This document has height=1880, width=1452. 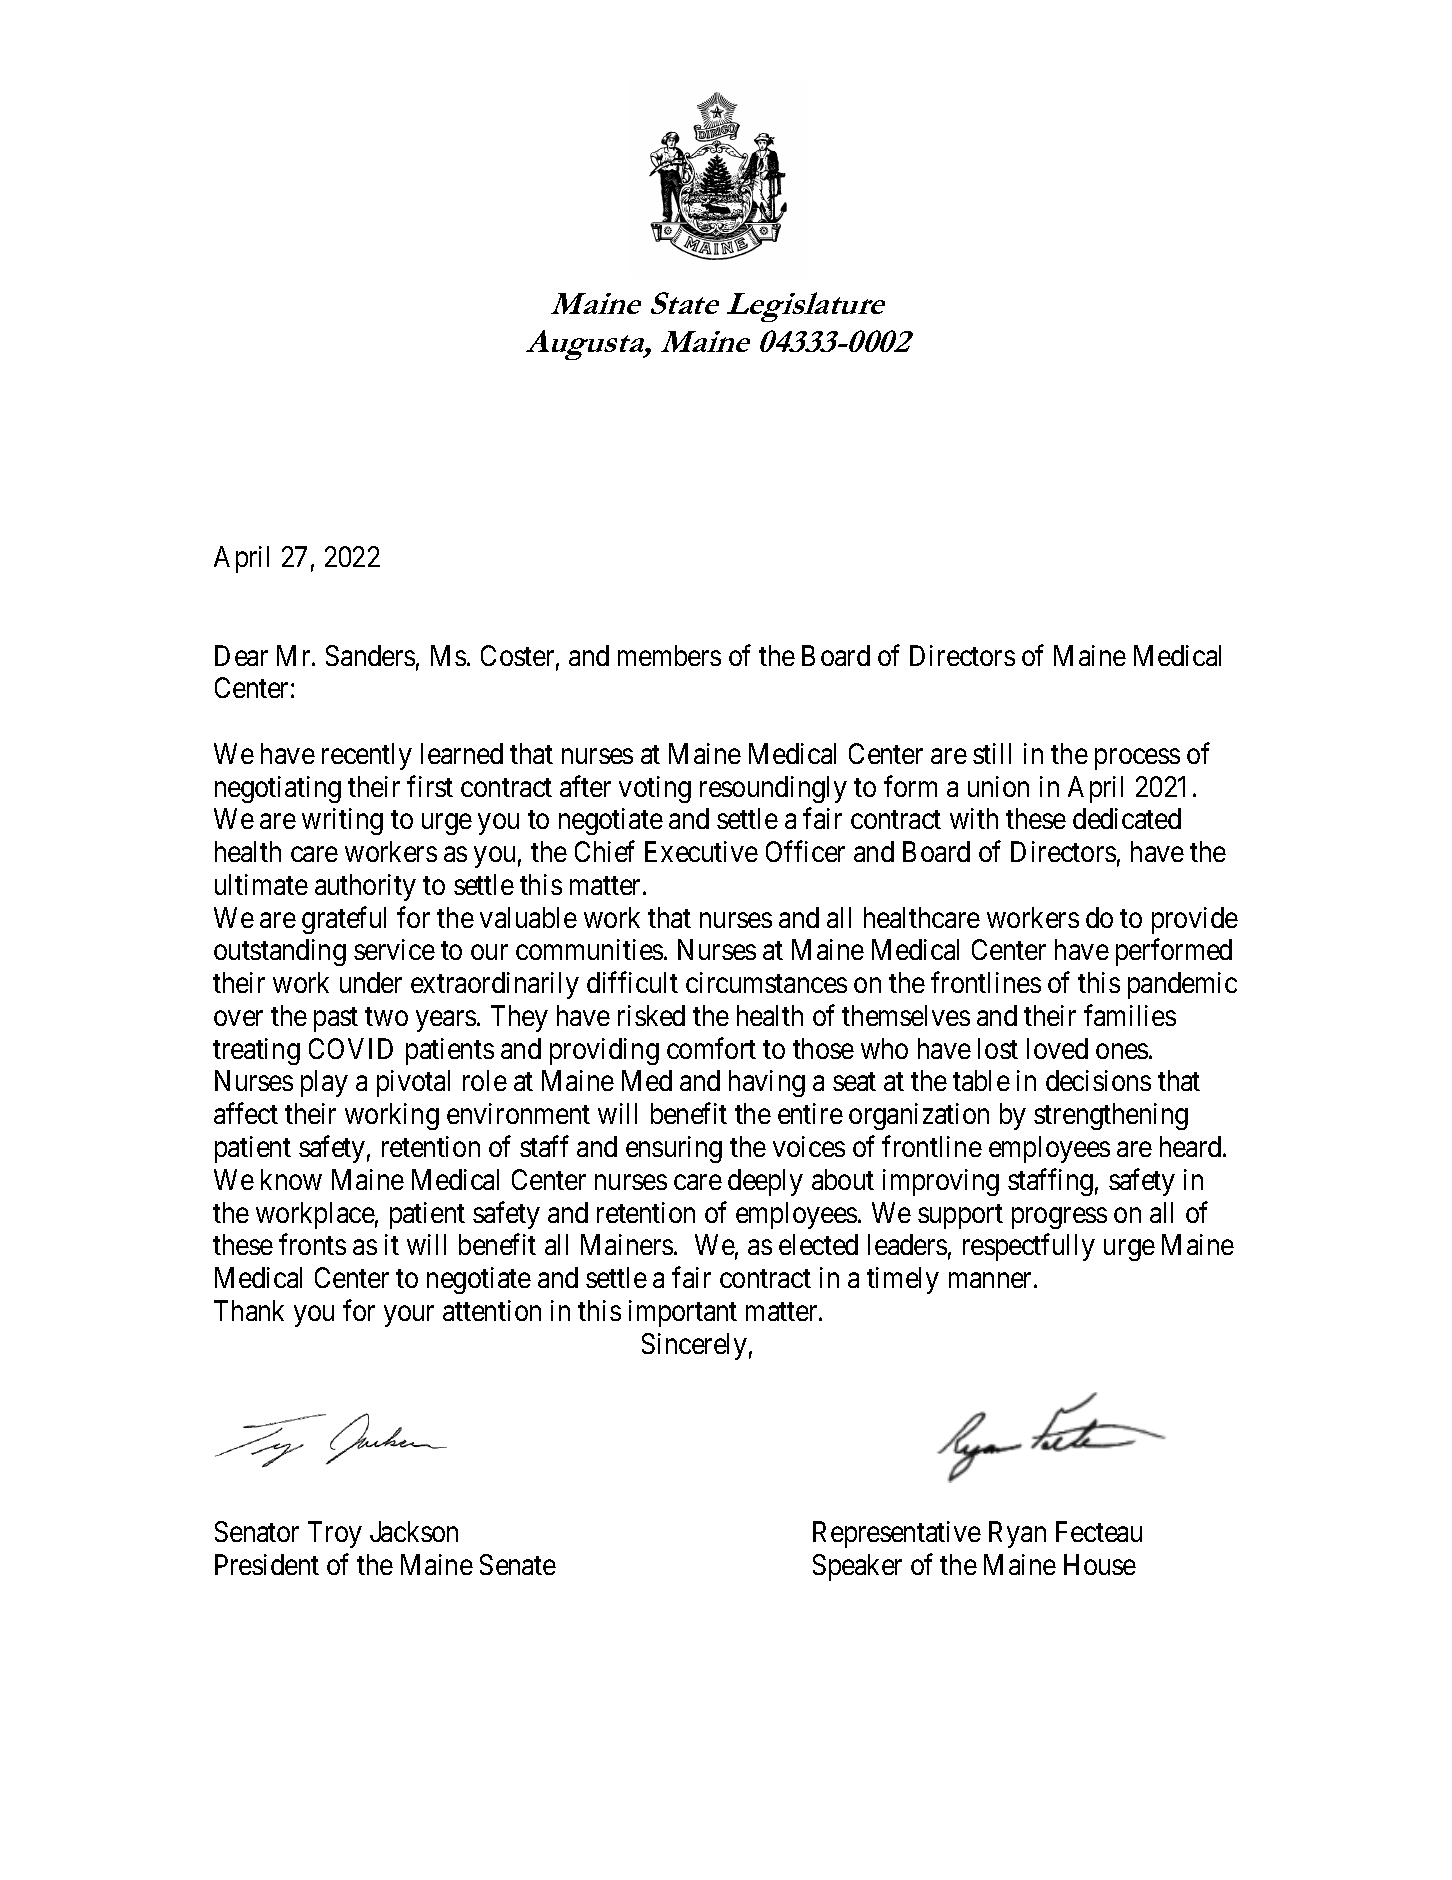 I want to click on Sanders, so click(x=370, y=655).
